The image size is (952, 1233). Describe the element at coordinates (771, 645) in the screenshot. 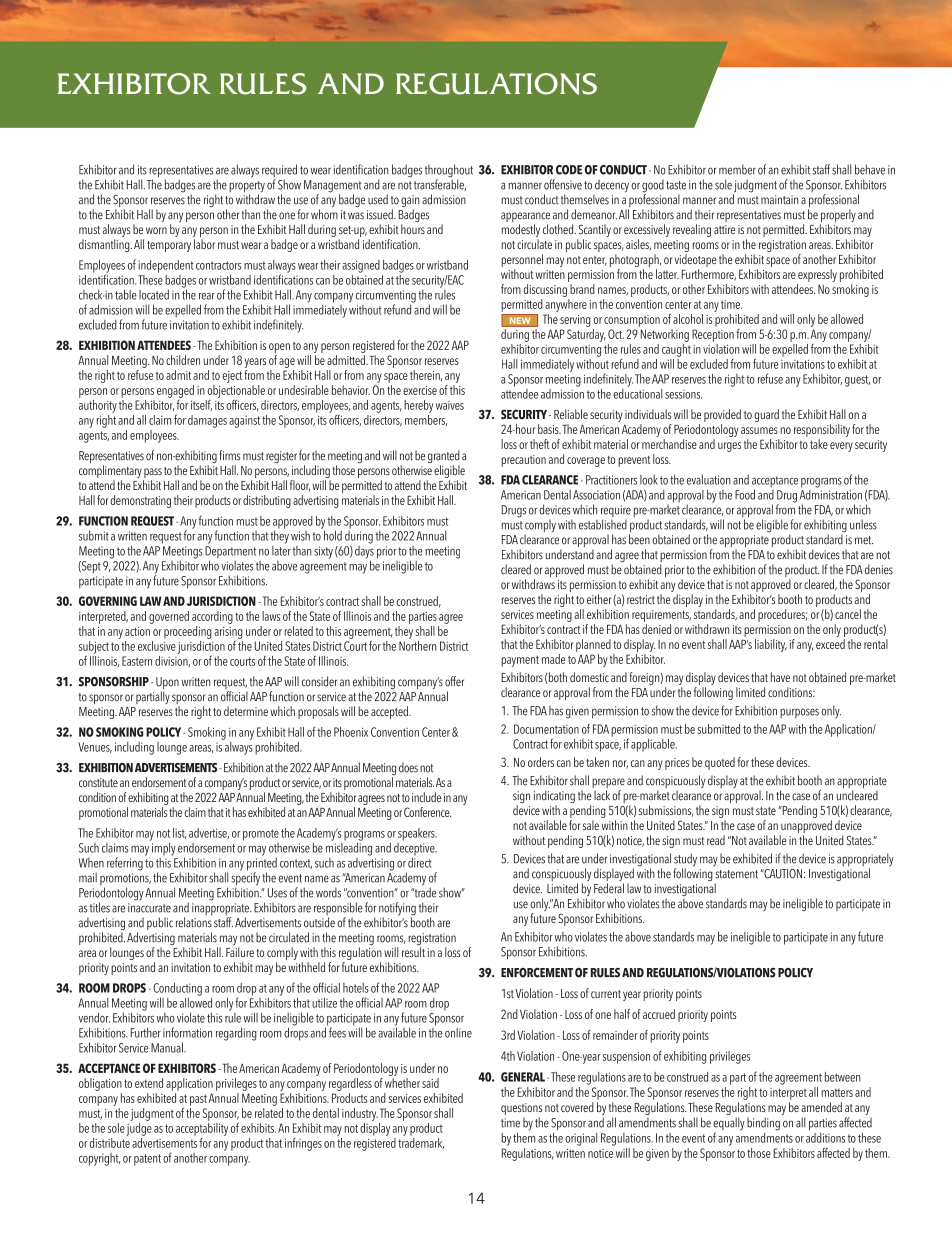

I see `liability` at that location.
